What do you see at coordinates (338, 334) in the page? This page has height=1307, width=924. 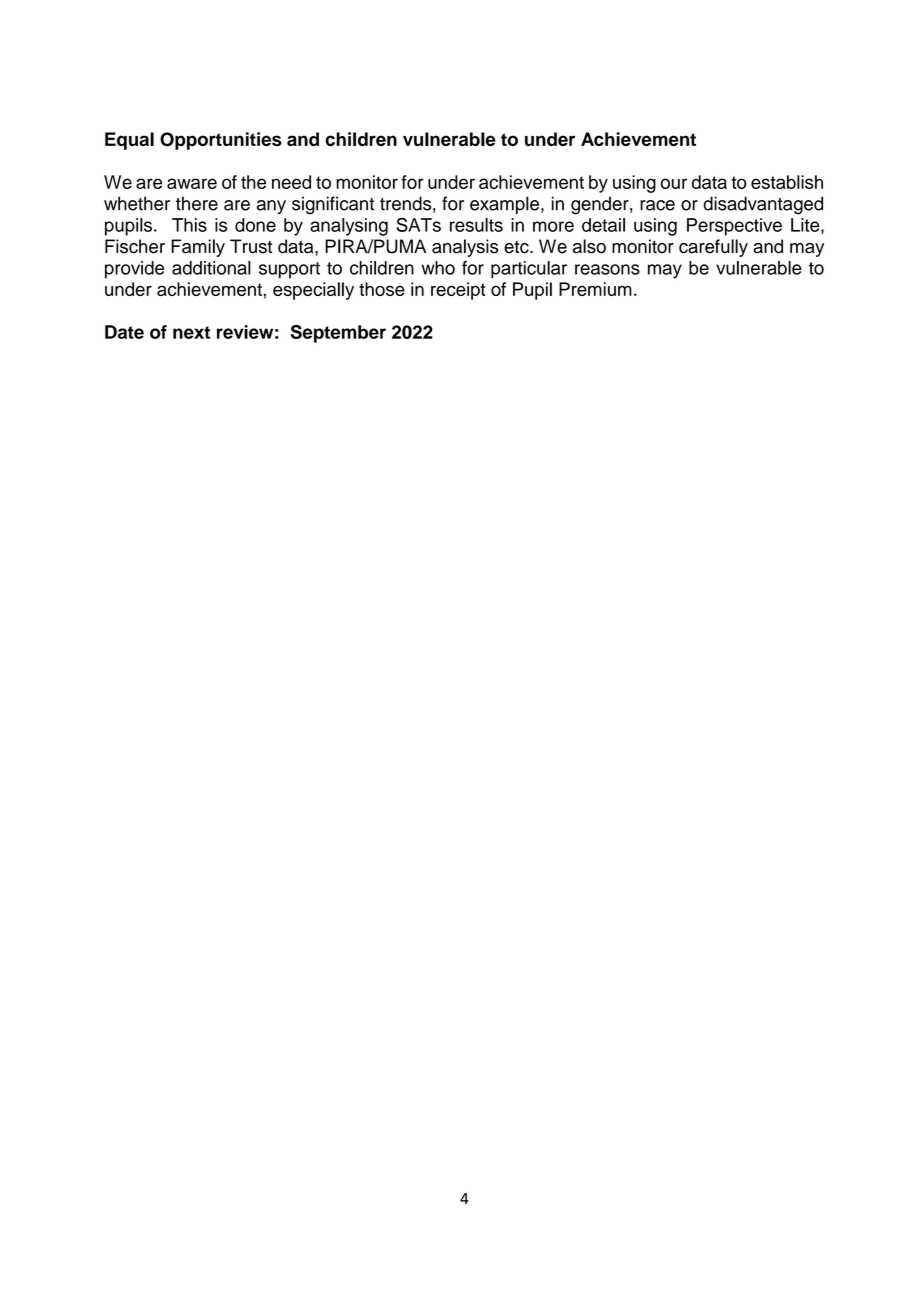 I see `September` at bounding box center [338, 334].
